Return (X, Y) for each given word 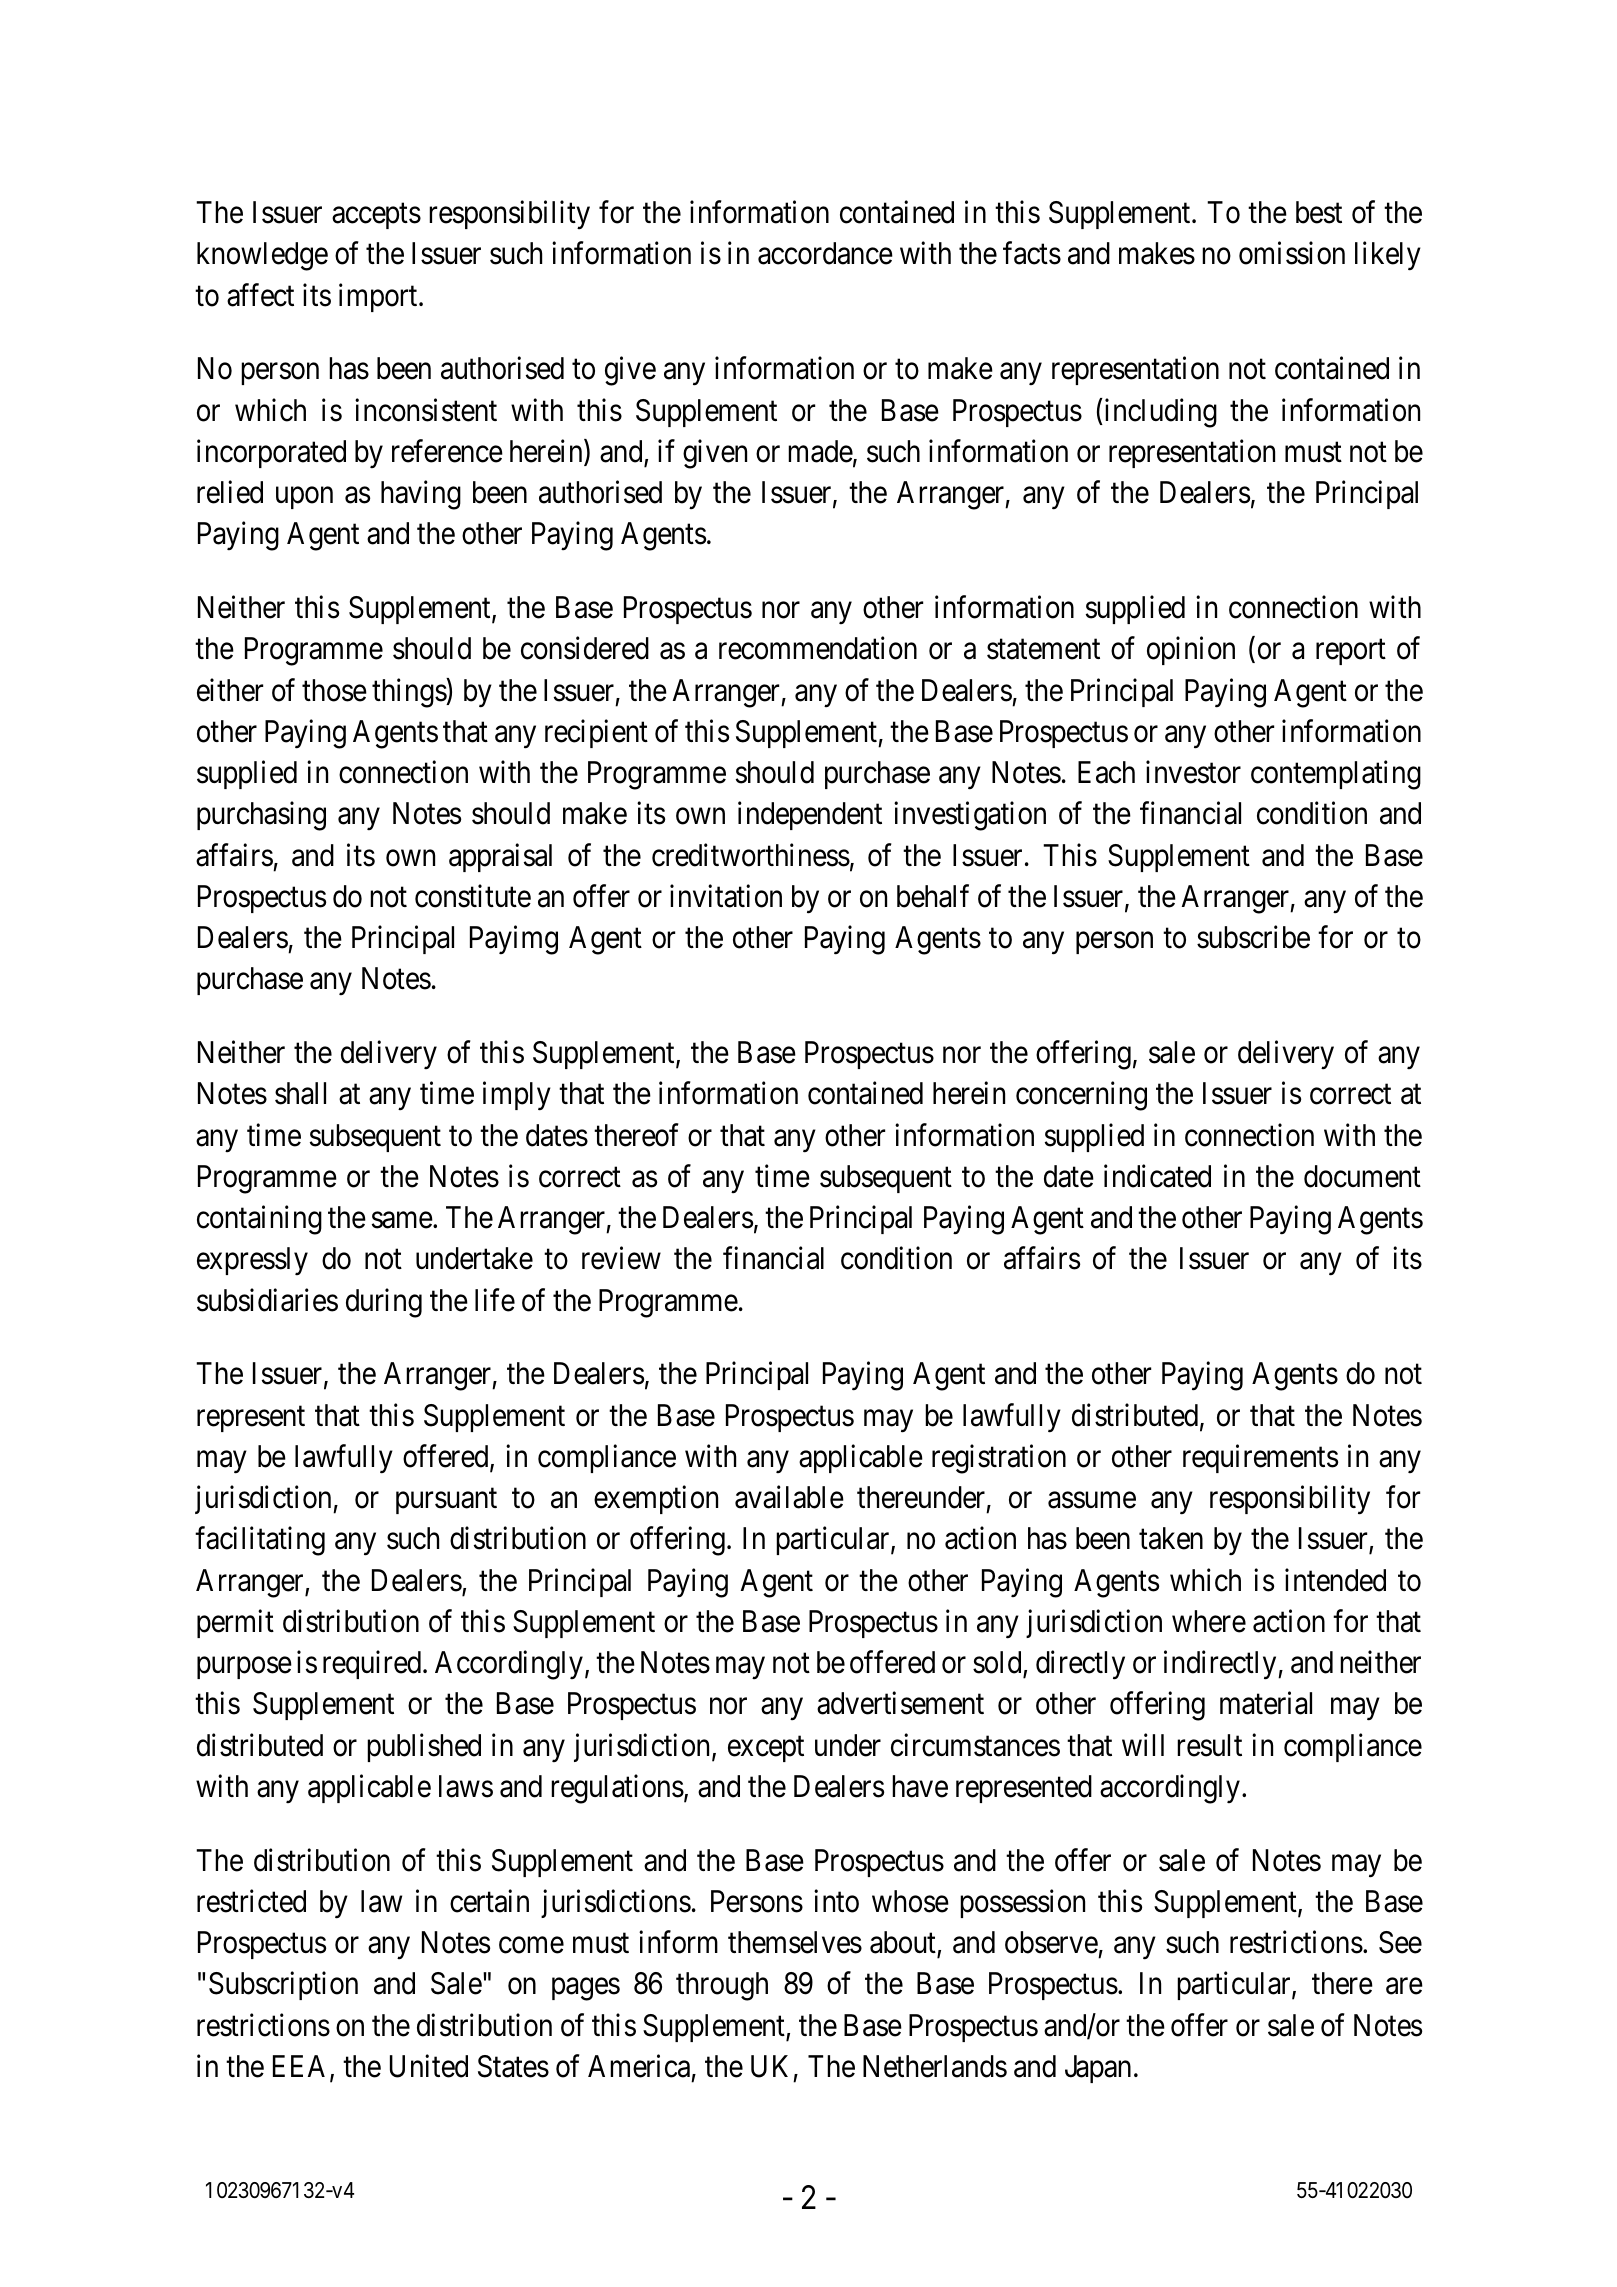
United (429, 2066)
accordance (825, 253)
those (334, 690)
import (379, 297)
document (1362, 1176)
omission (1292, 253)
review (621, 1258)
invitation (726, 896)
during (384, 1303)
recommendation (818, 648)
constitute (473, 896)
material (1266, 1703)
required (373, 1665)
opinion (1191, 651)
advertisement (900, 1703)
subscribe (1253, 937)
